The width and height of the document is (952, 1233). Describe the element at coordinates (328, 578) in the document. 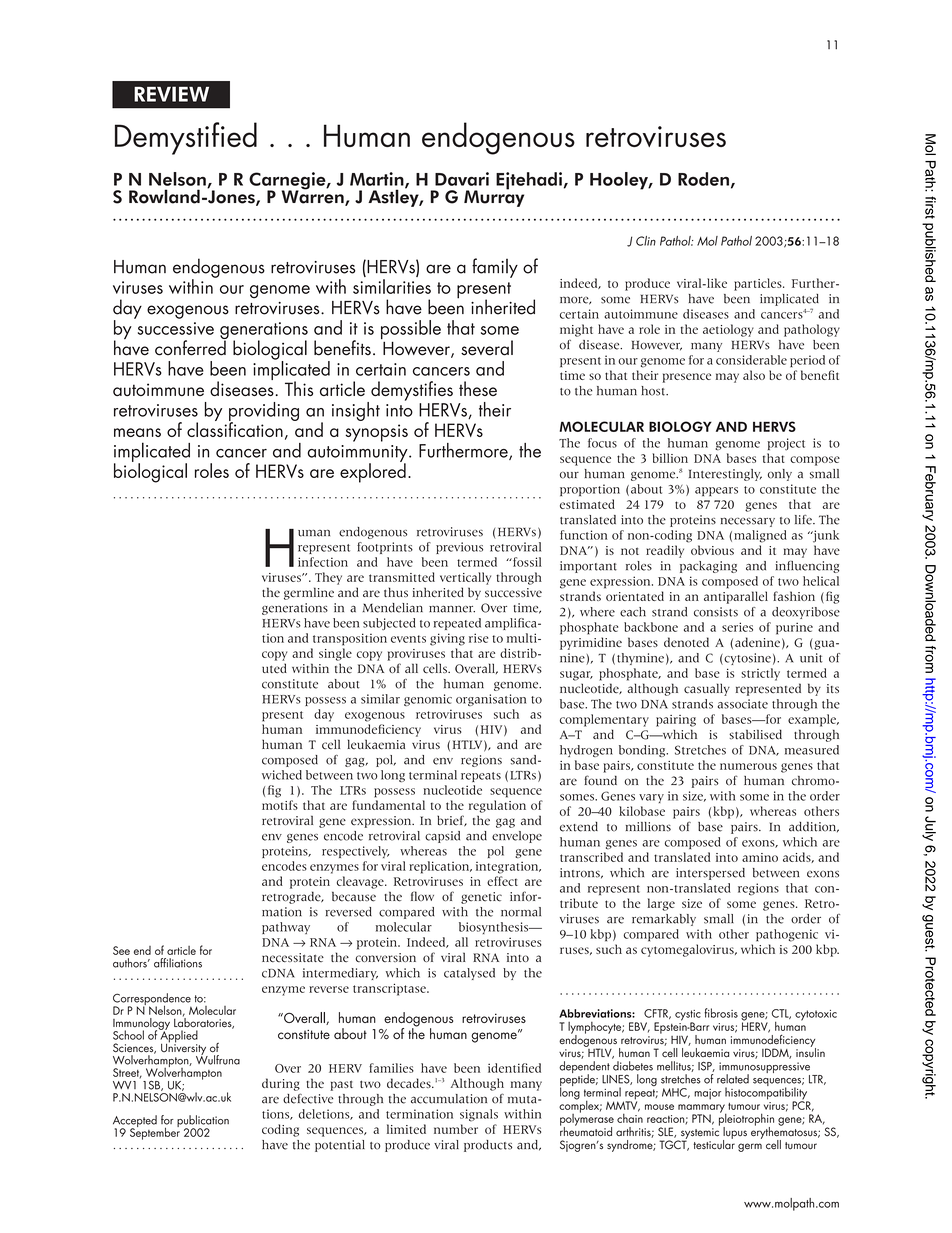

I see `They` at that location.
